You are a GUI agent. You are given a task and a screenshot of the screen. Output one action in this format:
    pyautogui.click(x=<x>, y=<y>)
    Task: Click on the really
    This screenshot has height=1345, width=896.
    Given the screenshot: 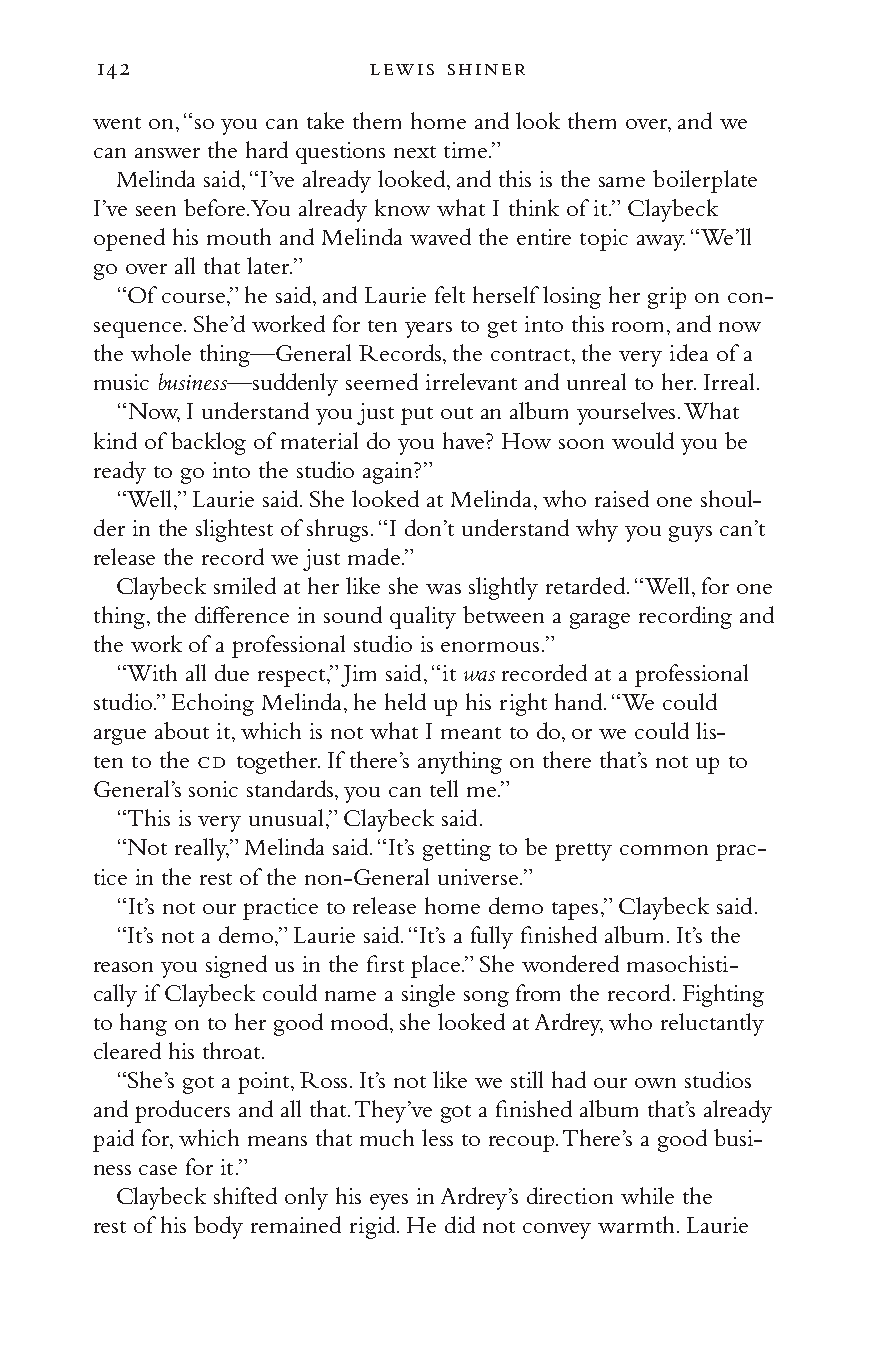 What is the action you would take?
    pyautogui.click(x=202, y=849)
